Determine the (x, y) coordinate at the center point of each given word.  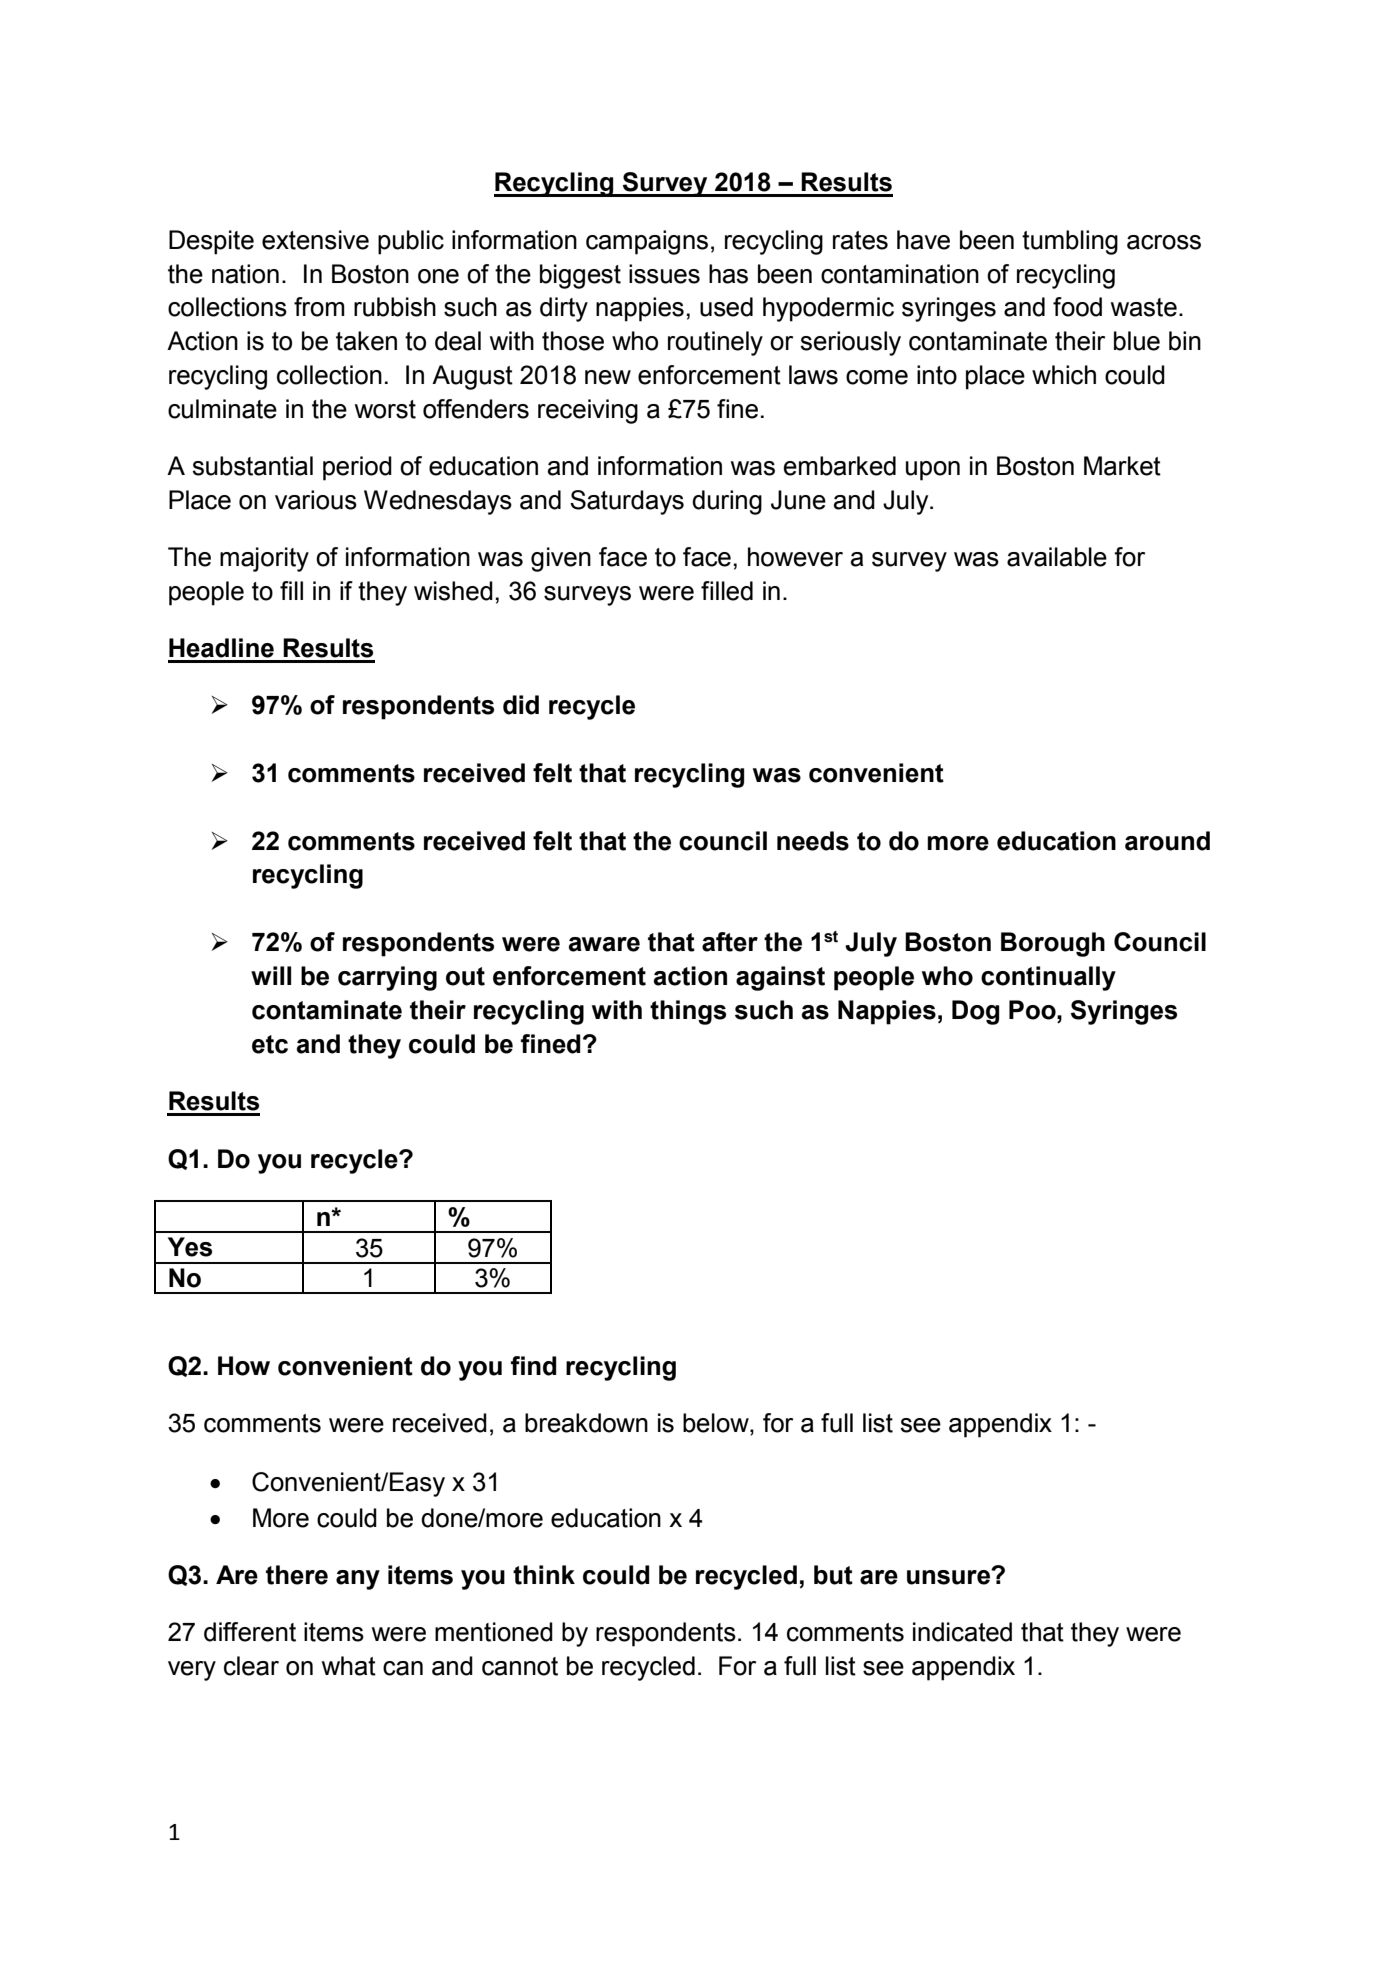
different (250, 1632)
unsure (949, 1577)
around (1167, 841)
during (727, 502)
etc (270, 1044)
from (319, 307)
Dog (975, 1012)
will (271, 975)
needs (813, 841)
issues (664, 274)
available (1057, 557)
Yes (190, 1247)
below (717, 1424)
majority (264, 559)
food (1077, 307)
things (688, 1012)
